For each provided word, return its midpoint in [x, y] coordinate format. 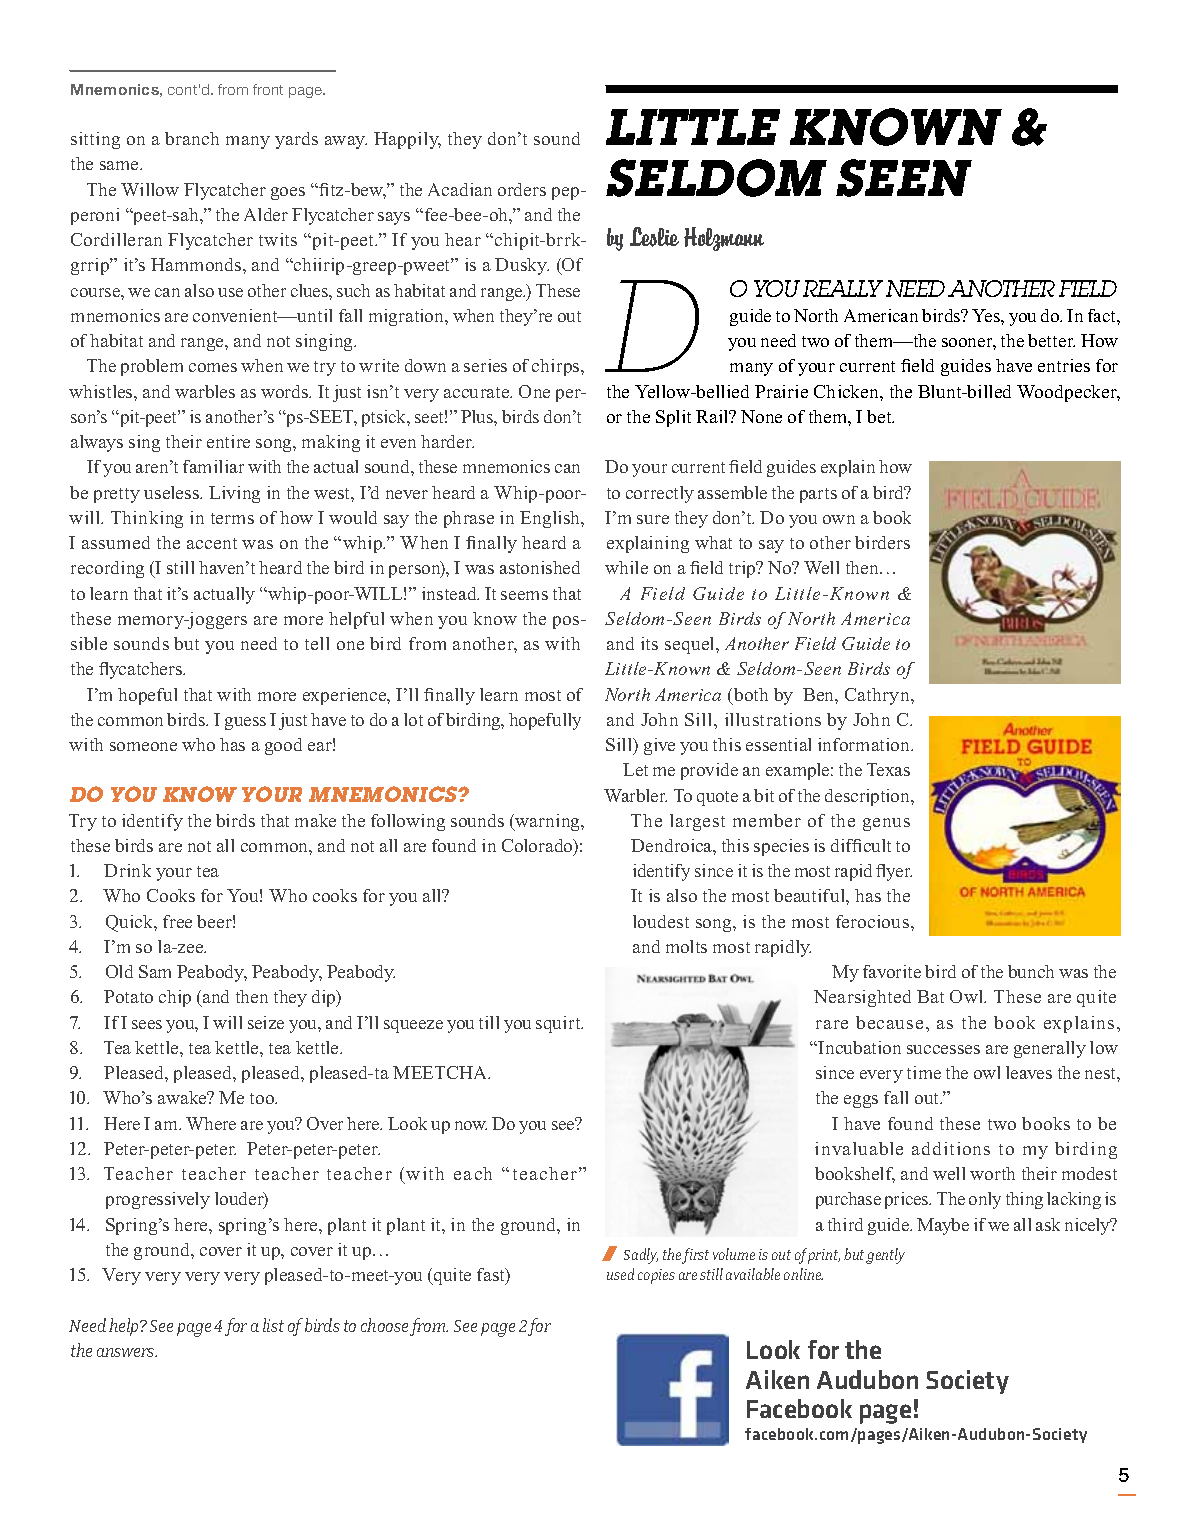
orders [522, 189]
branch [192, 138]
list [273, 1325]
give [659, 746]
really [843, 288]
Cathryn [878, 696]
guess [245, 723]
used [620, 1274]
